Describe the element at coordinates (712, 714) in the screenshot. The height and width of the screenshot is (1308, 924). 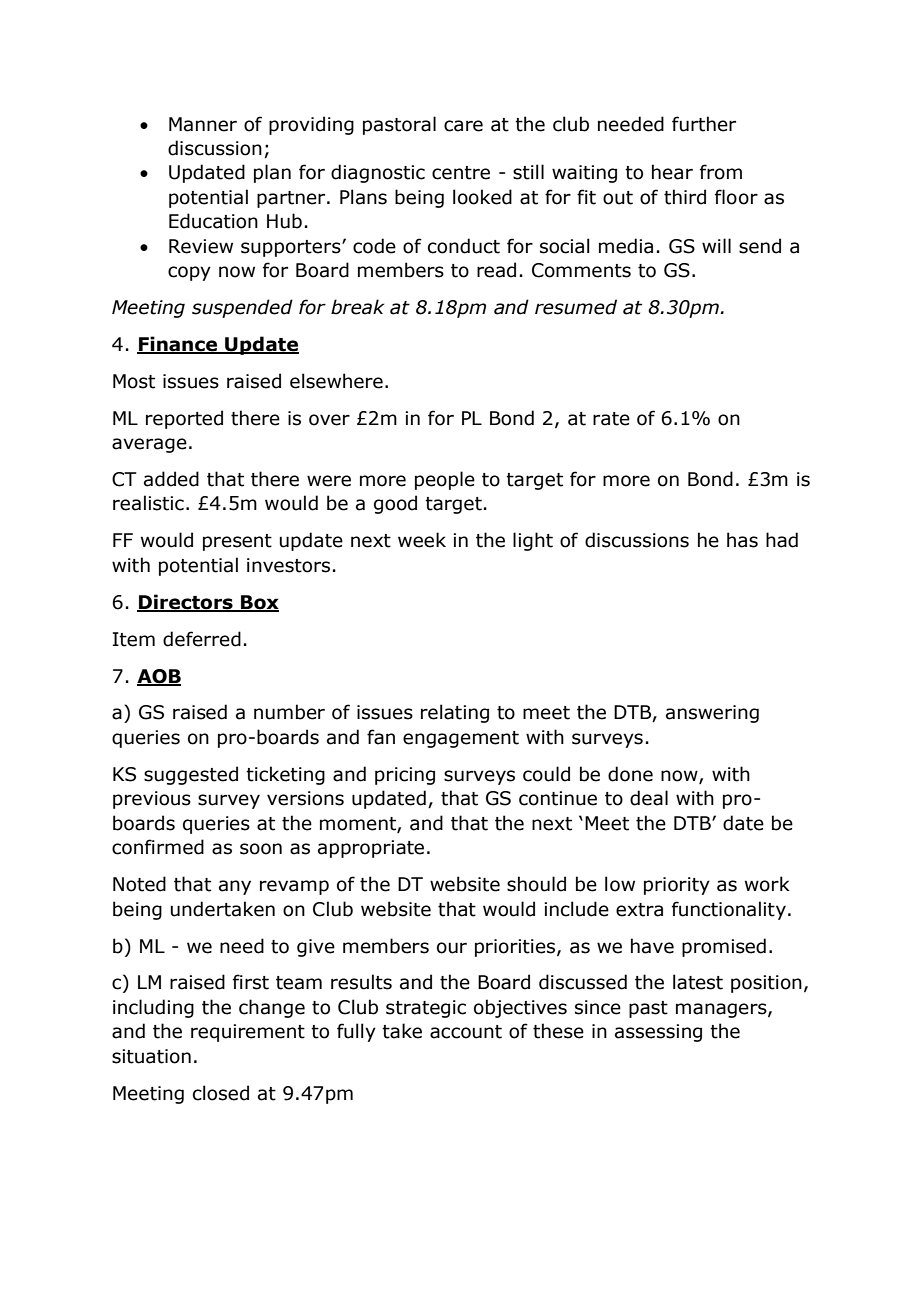
I see `answering` at that location.
